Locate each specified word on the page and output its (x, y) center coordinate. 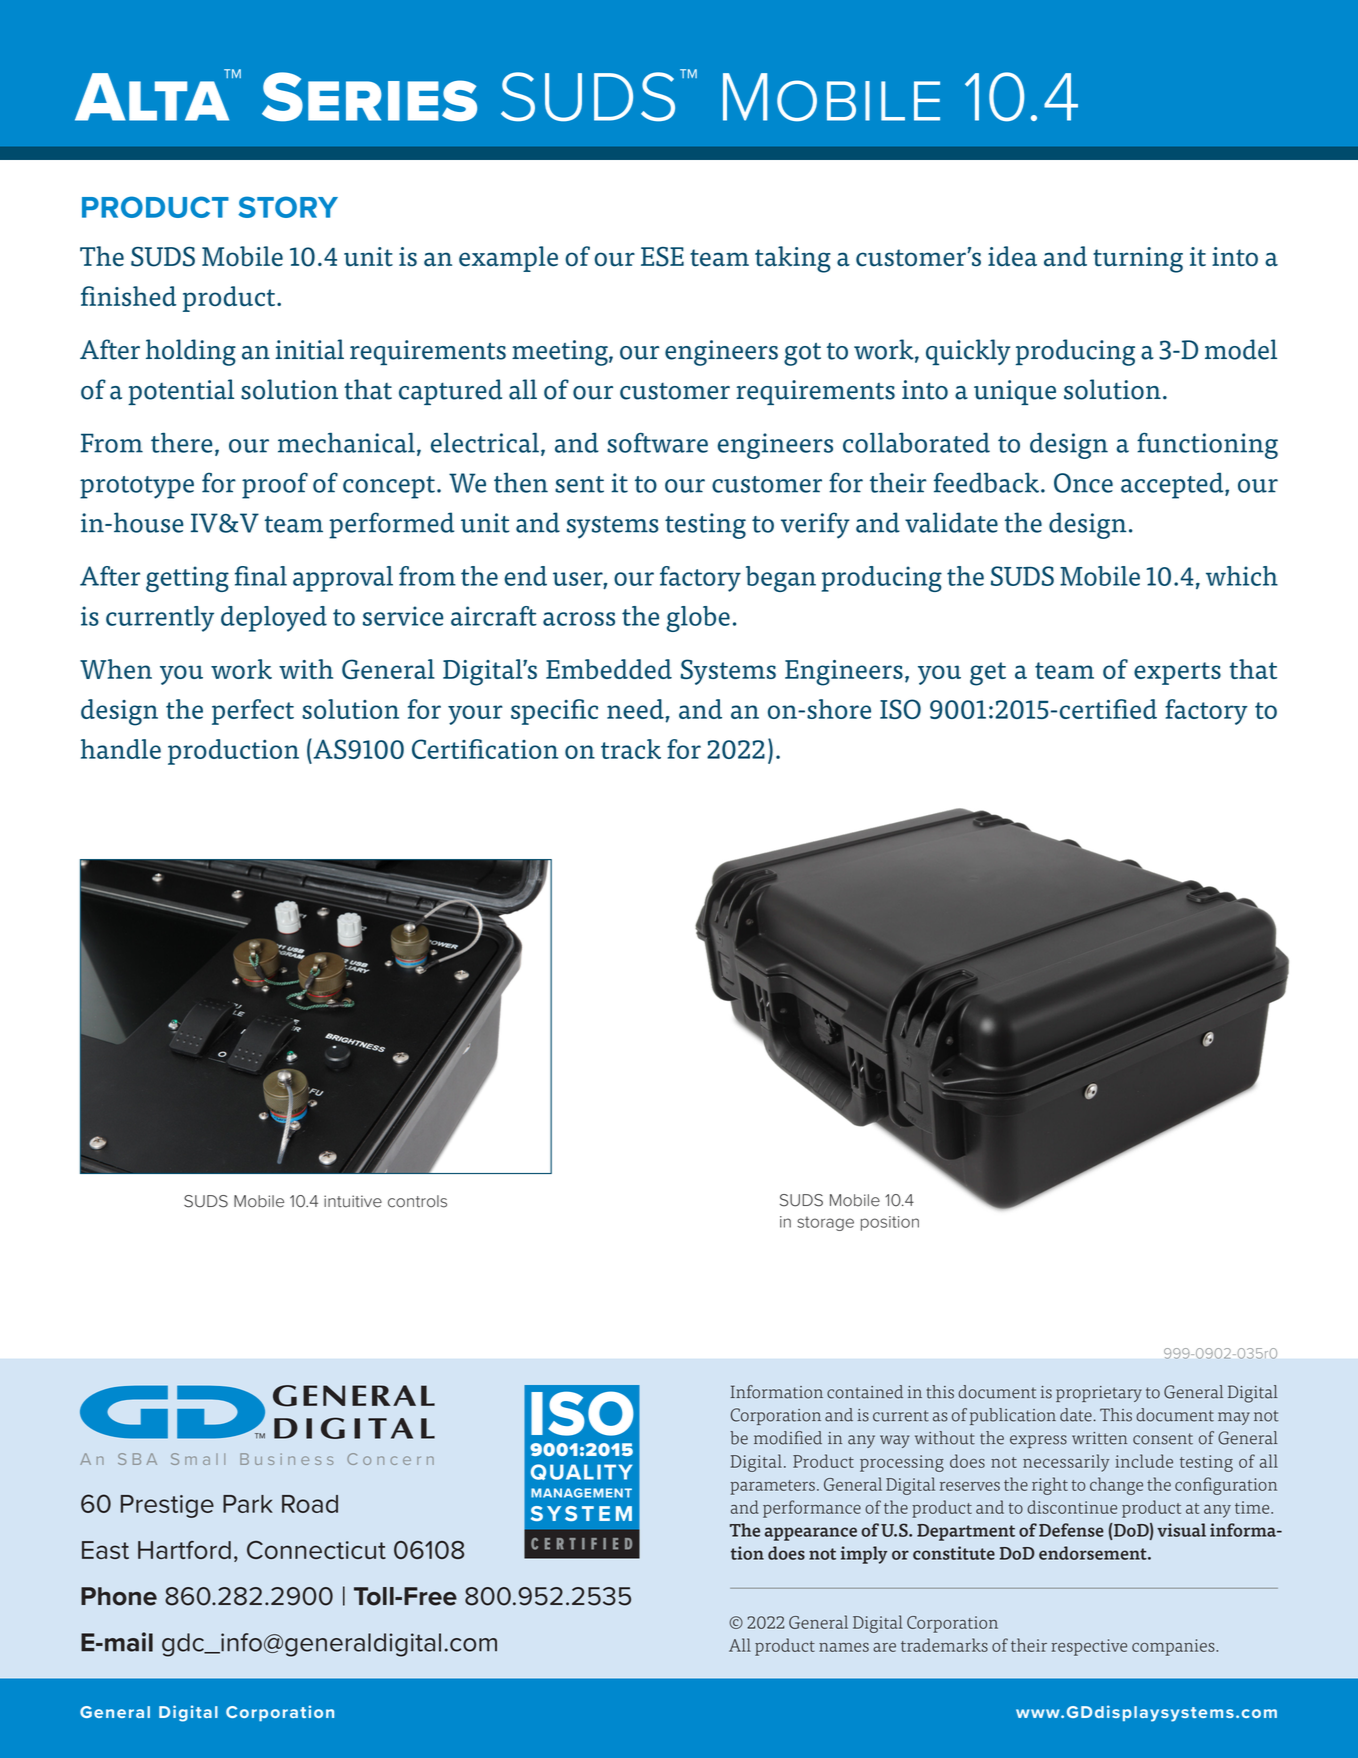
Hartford (184, 1550)
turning (1138, 260)
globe (698, 619)
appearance (811, 1534)
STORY (288, 207)
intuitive (353, 1201)
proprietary (1099, 1394)
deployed (274, 619)
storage (825, 1223)
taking (793, 259)
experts (1177, 673)
